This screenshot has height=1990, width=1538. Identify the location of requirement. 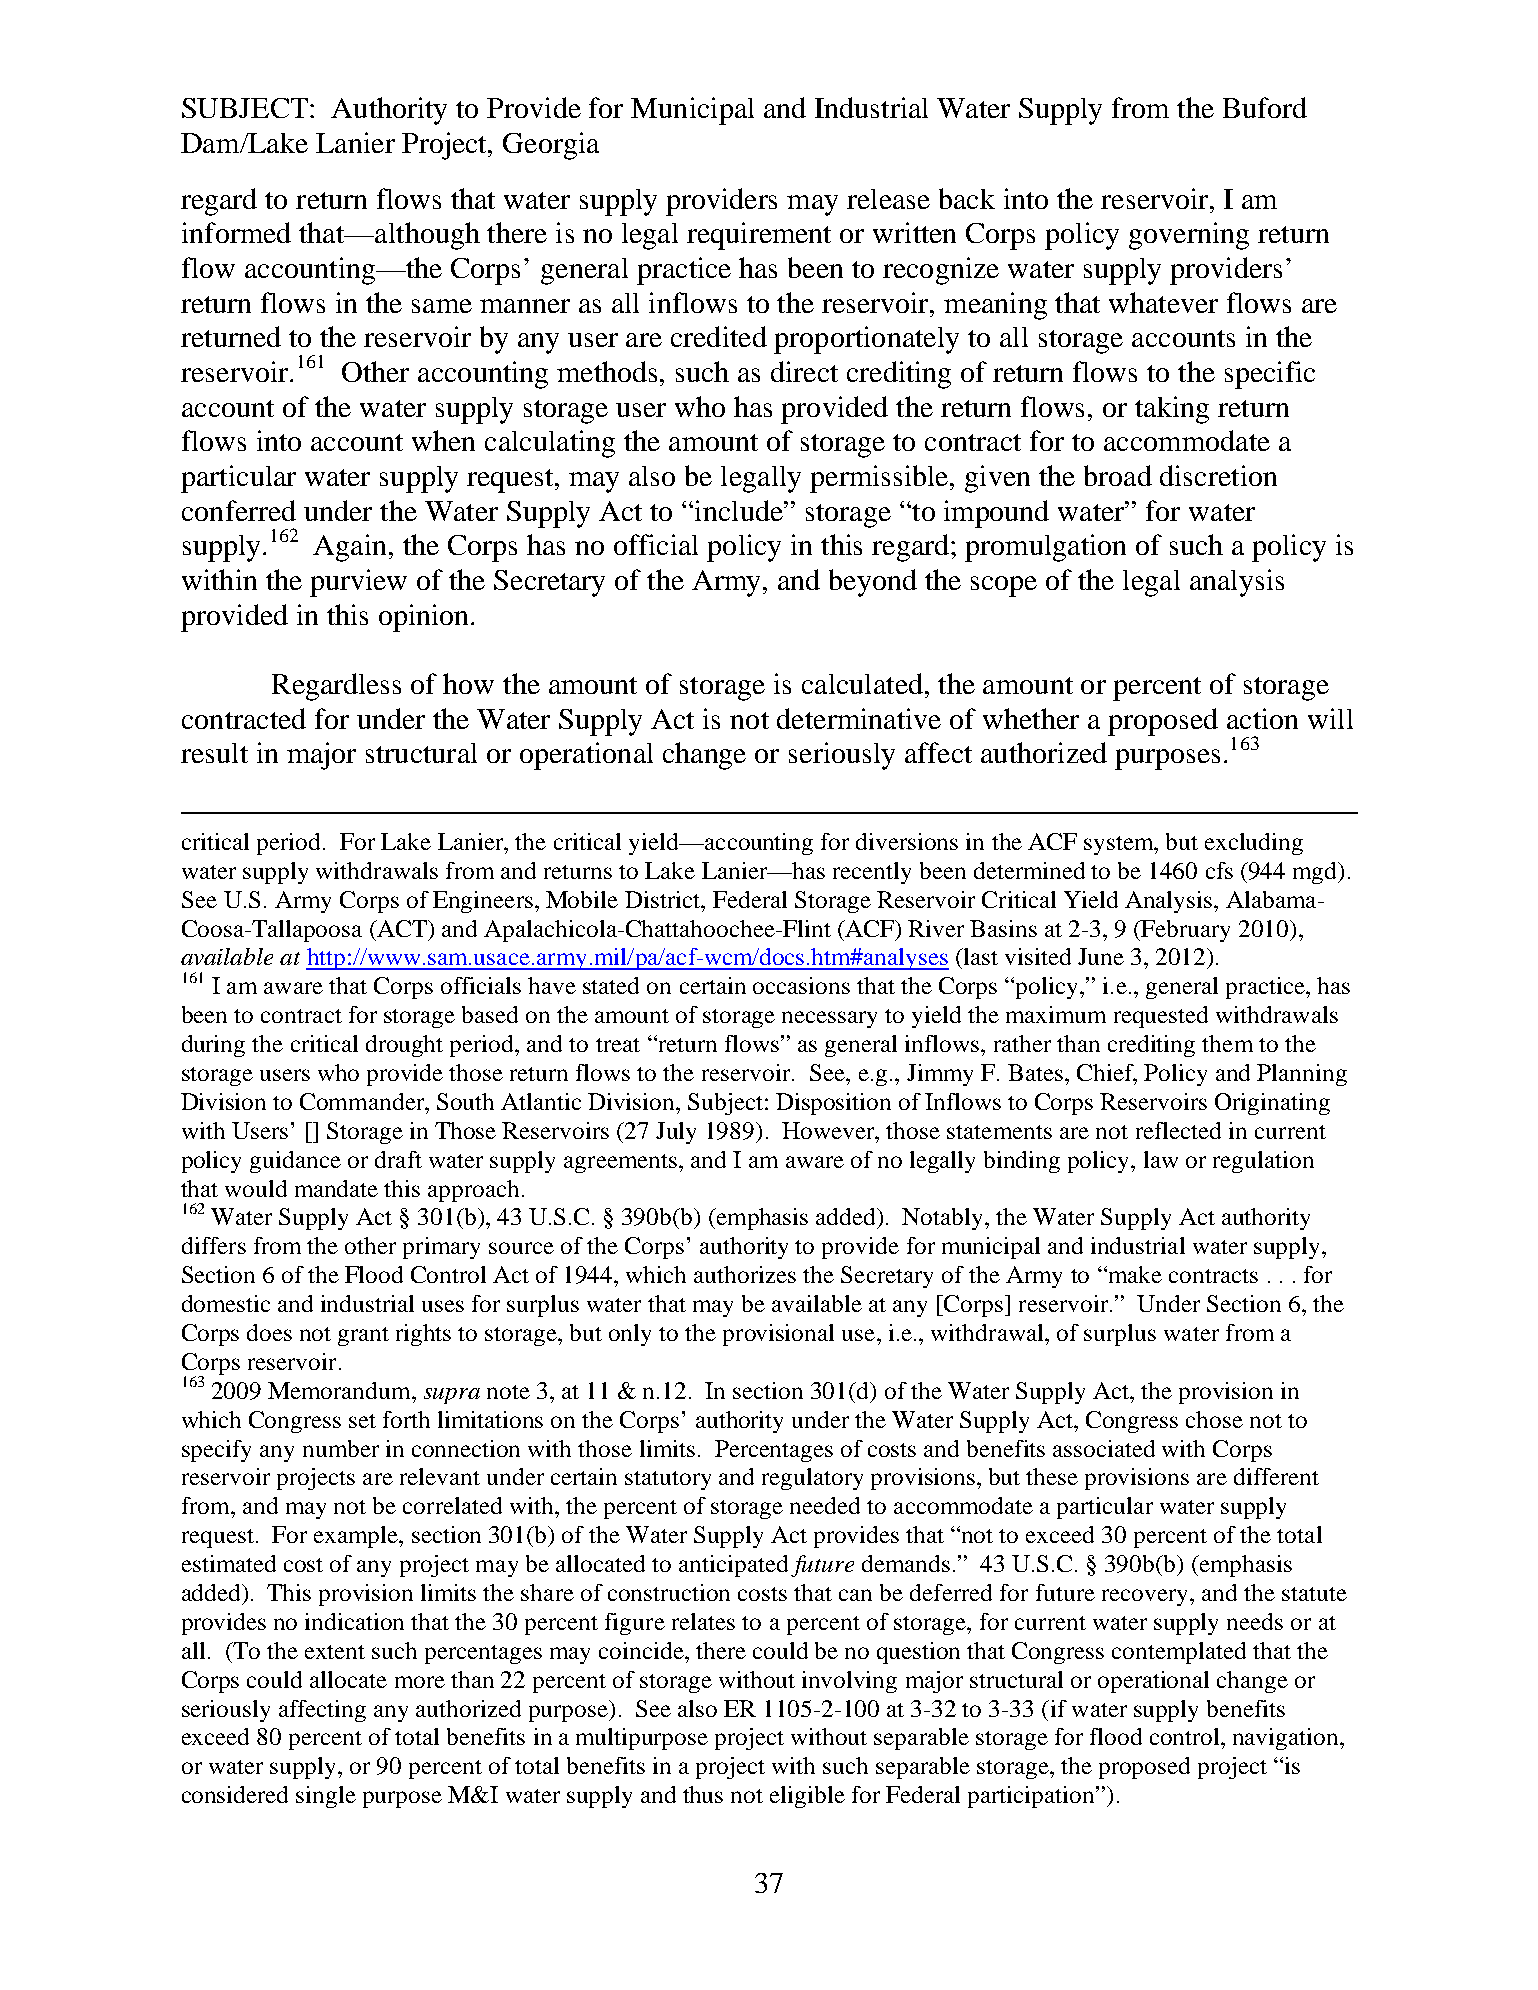
(759, 236).
